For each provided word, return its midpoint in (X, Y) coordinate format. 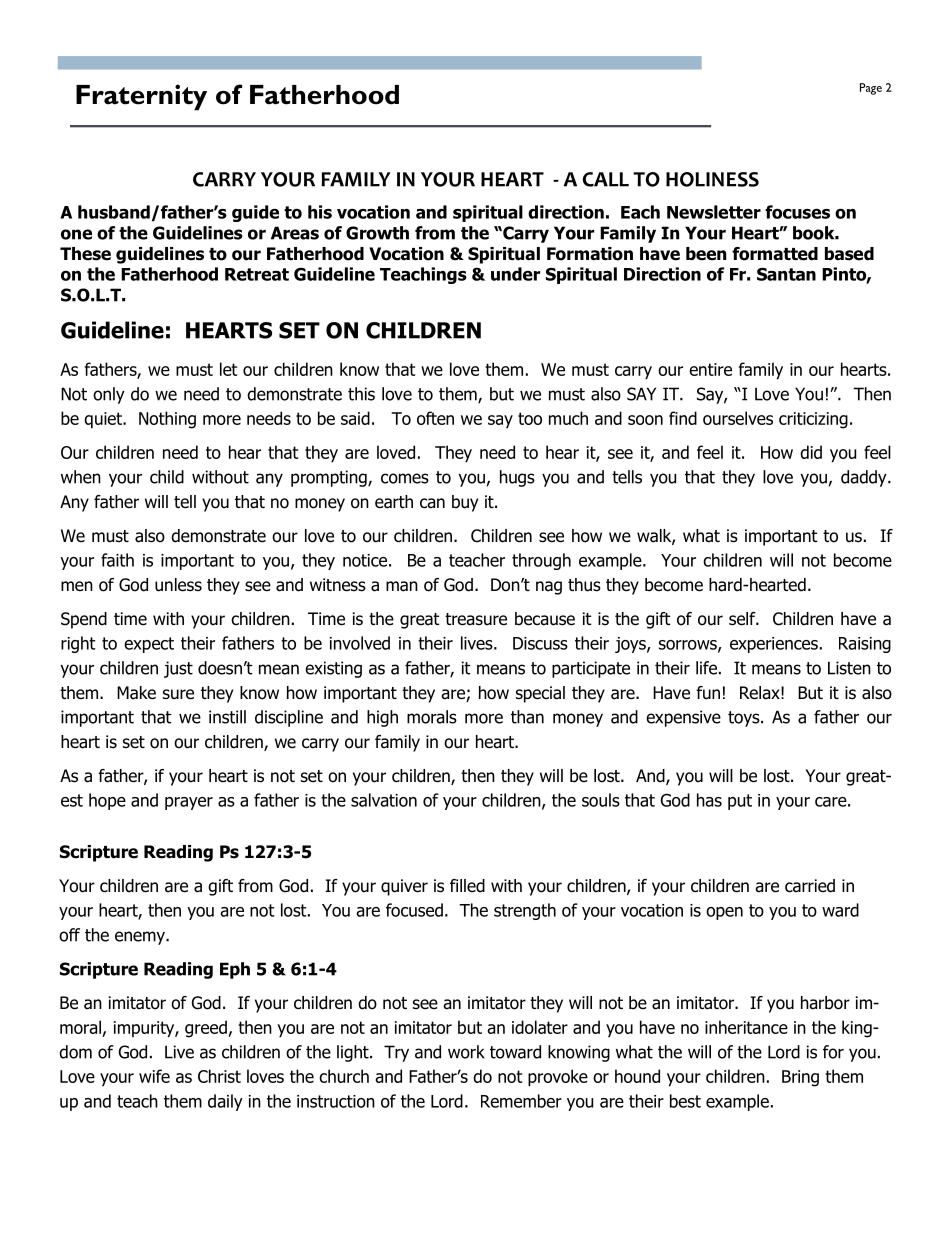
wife (154, 1076)
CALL (606, 179)
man (402, 586)
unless (178, 585)
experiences (774, 645)
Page (871, 89)
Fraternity (141, 97)
